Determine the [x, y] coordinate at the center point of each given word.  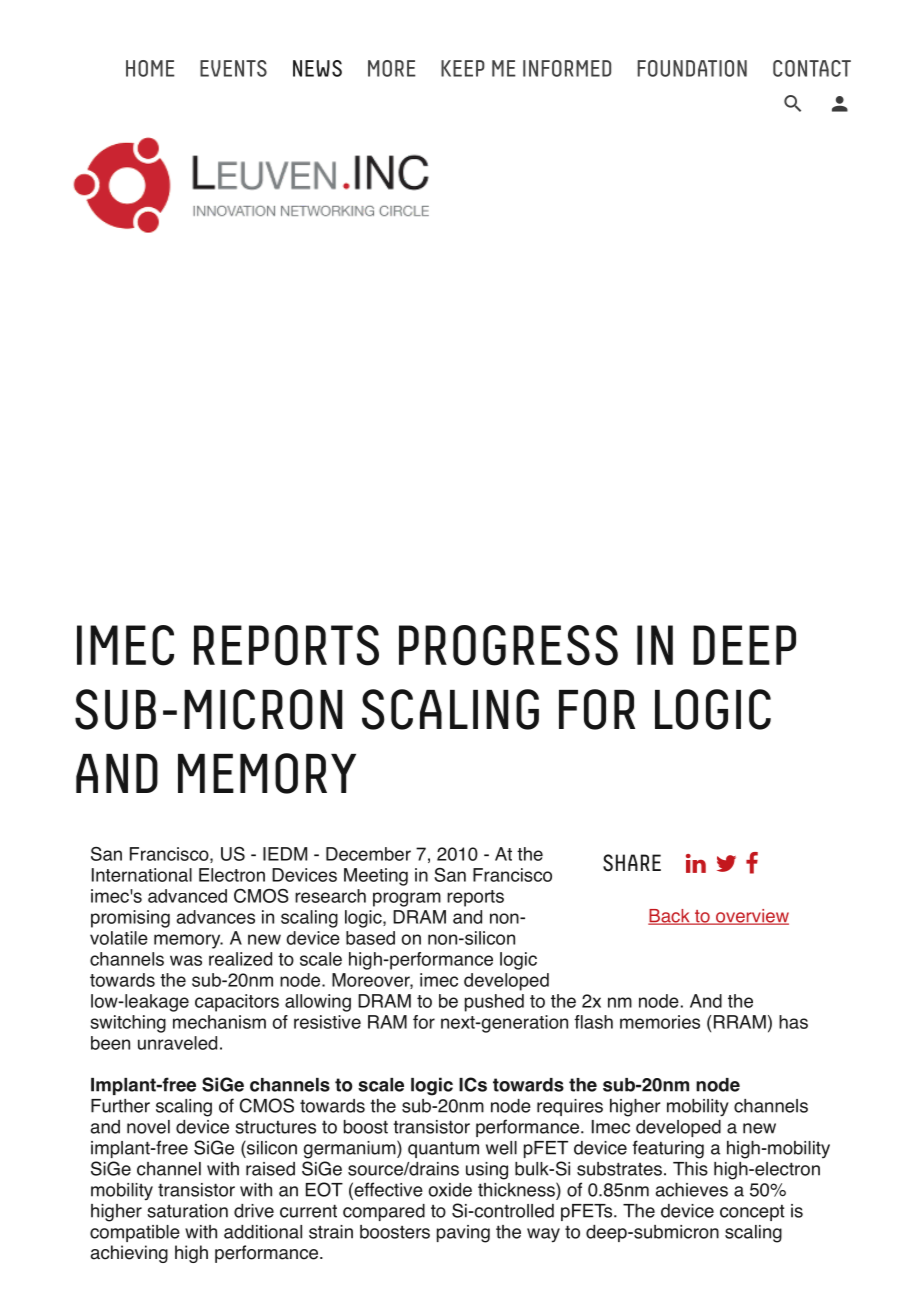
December [368, 854]
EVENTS [233, 68]
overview [751, 917]
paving [463, 1234]
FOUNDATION [692, 68]
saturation [187, 1211]
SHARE [632, 863]
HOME [150, 68]
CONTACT [812, 68]
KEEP [463, 68]
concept [752, 1212]
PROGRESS [508, 645]
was [186, 960]
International [142, 875]
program [407, 899]
